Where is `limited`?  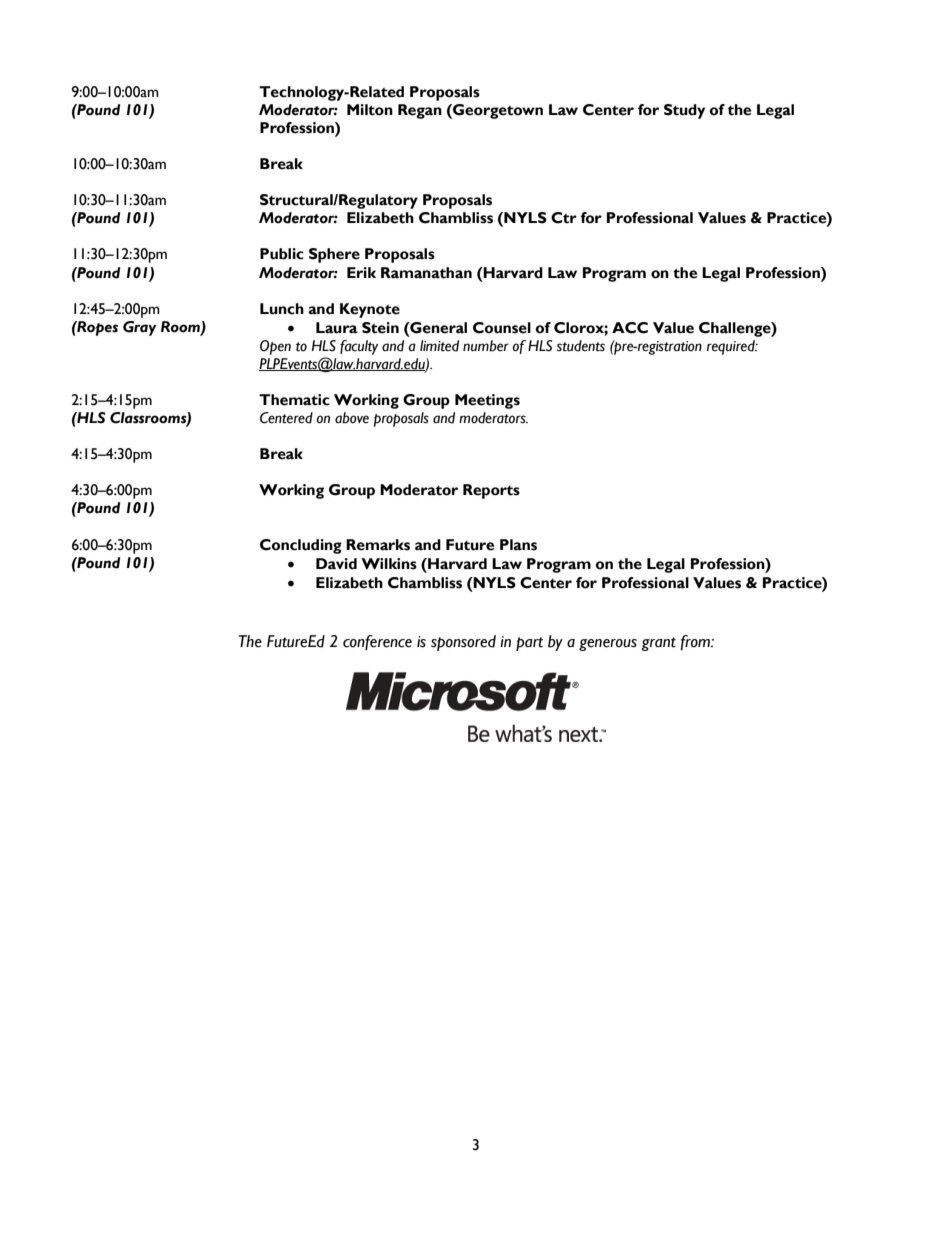
limited is located at coordinates (439, 346).
